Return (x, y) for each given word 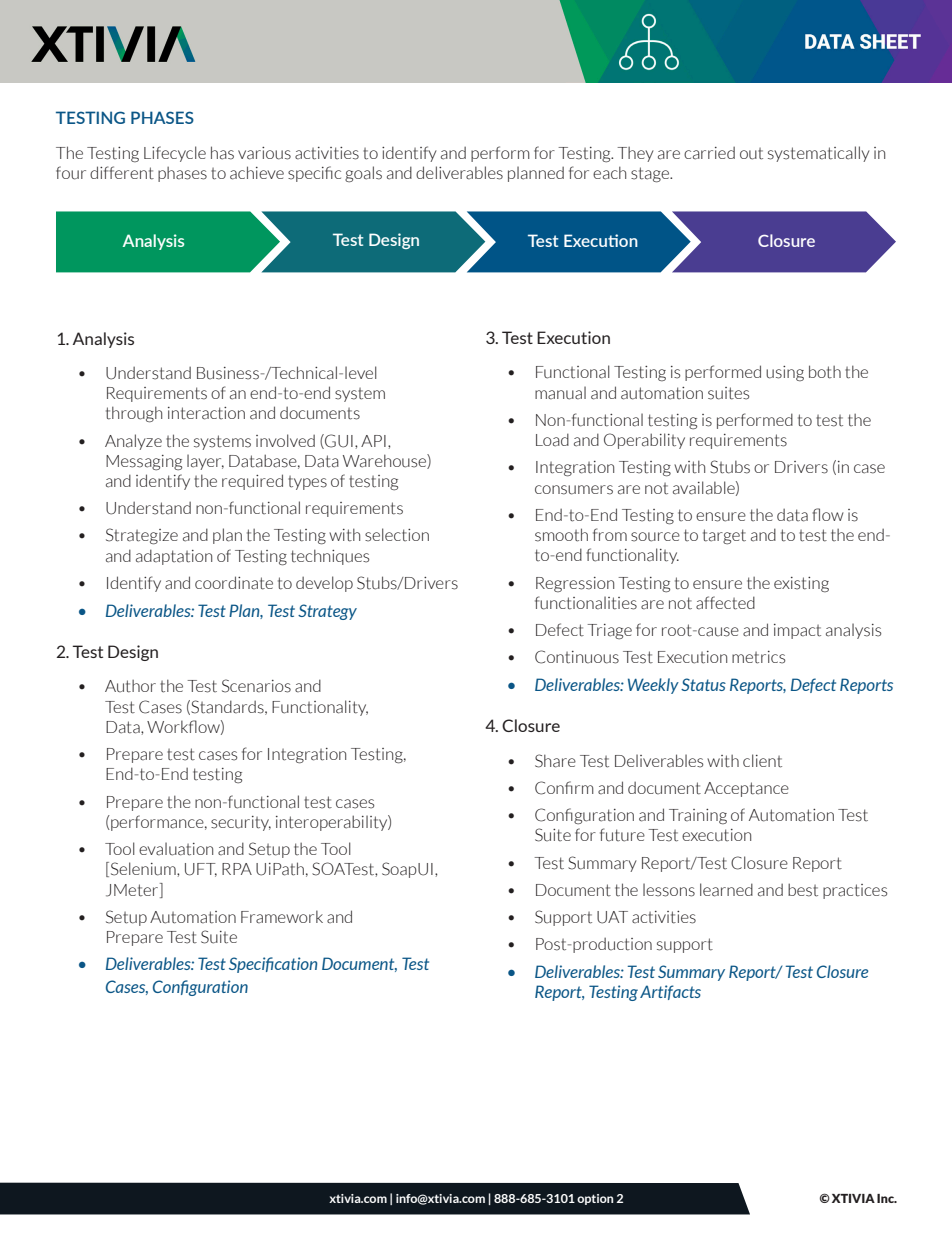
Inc (887, 1198)
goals (363, 174)
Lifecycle (175, 154)
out (751, 154)
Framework (282, 917)
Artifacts (670, 992)
